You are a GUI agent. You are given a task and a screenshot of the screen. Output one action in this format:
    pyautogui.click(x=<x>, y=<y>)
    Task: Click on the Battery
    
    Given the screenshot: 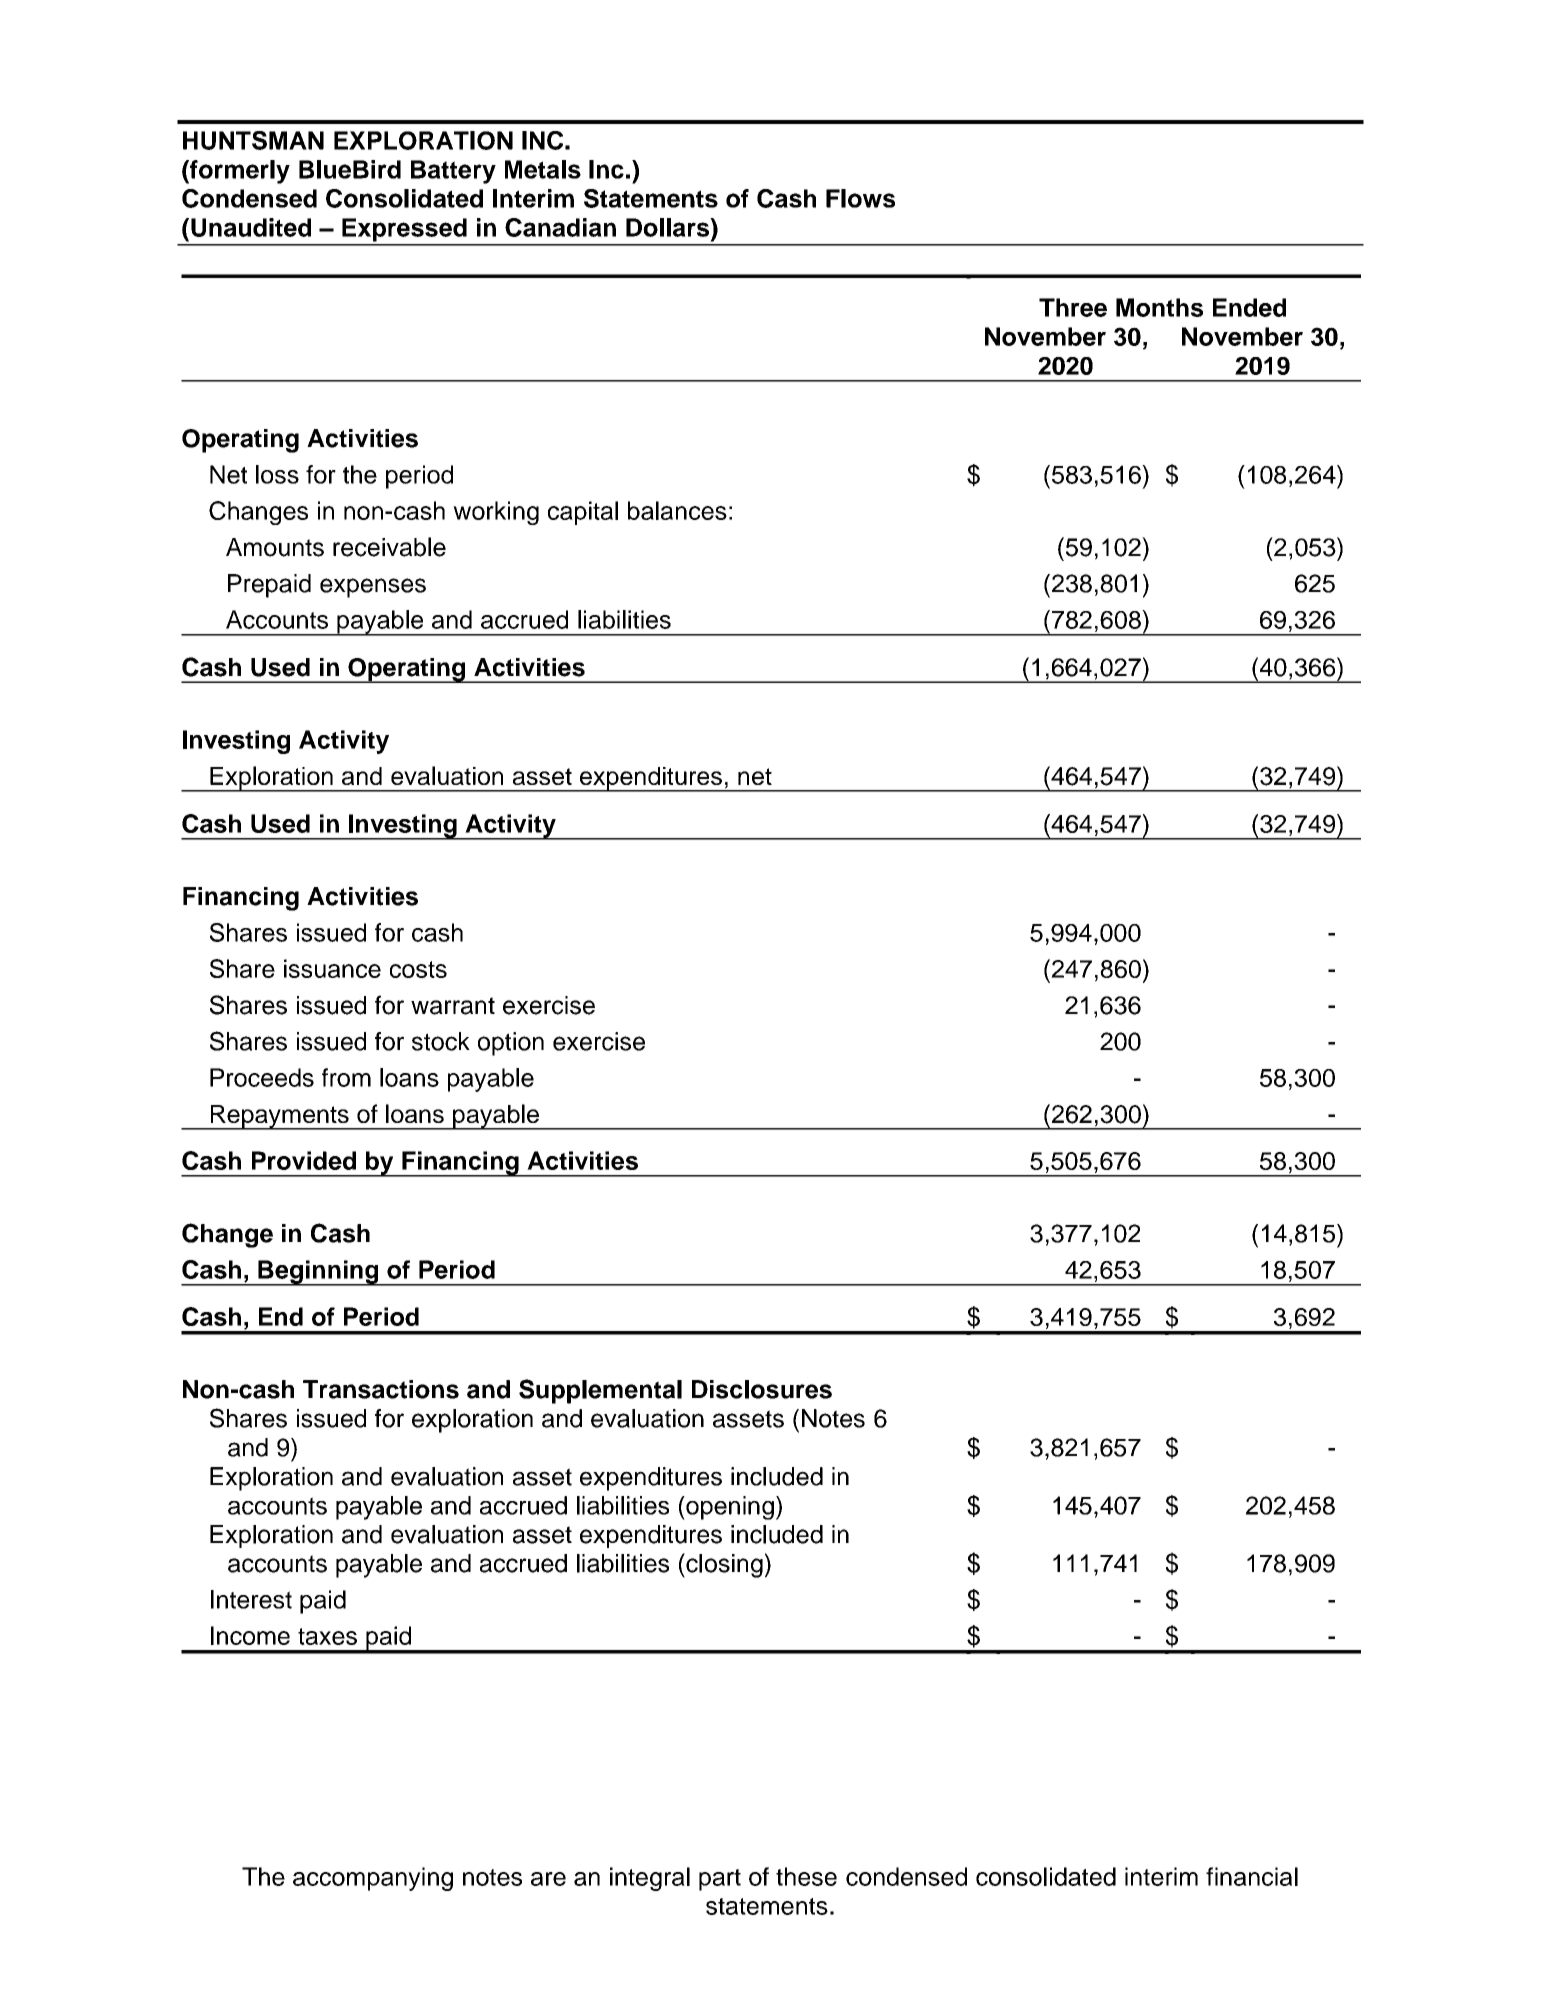 What is the action you would take?
    pyautogui.click(x=453, y=172)
